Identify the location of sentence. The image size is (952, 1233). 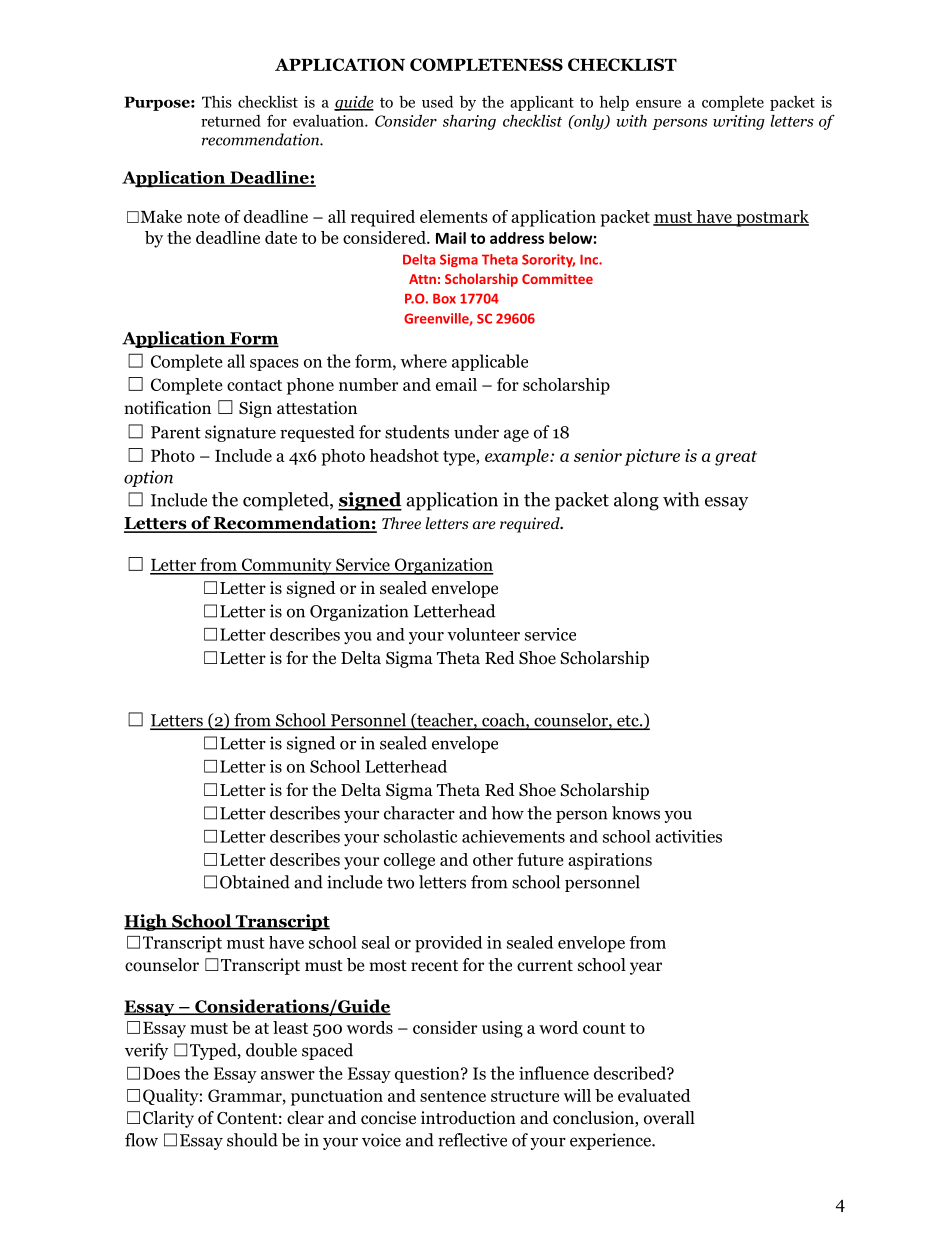
(453, 1096).
